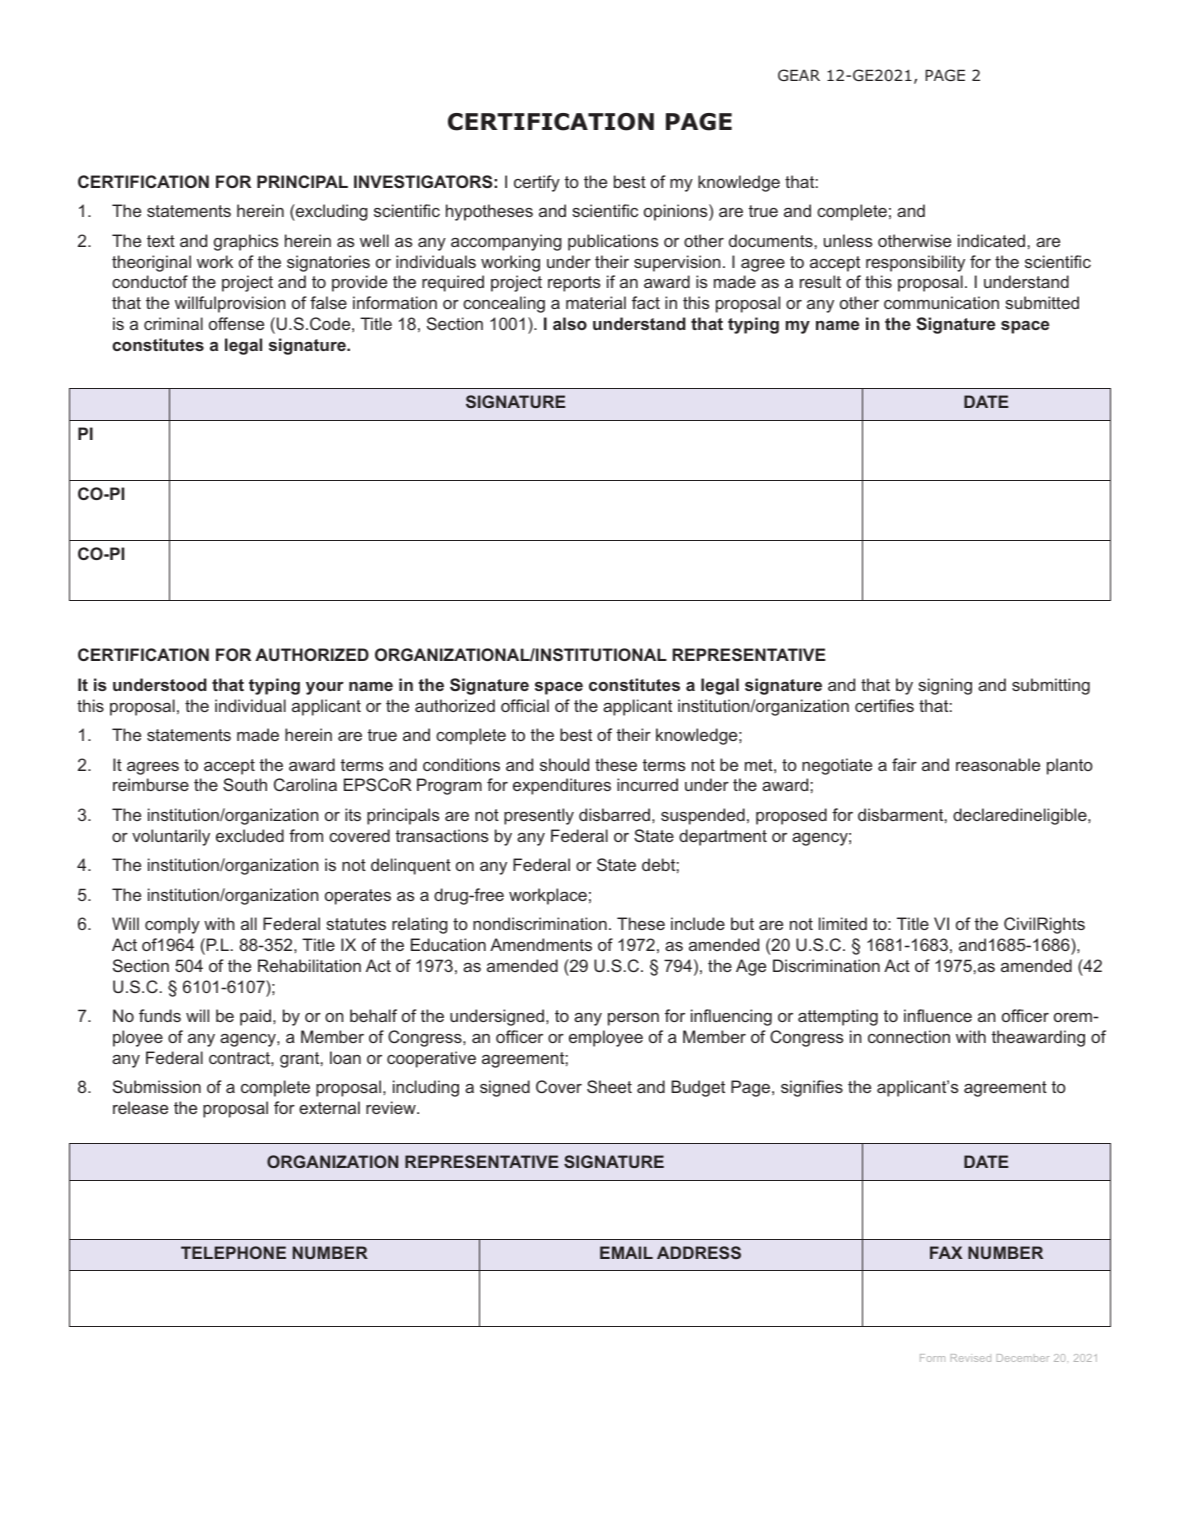 This screenshot has width=1180, height=1527. What do you see at coordinates (843, 923) in the screenshot?
I see `limited` at bounding box center [843, 923].
